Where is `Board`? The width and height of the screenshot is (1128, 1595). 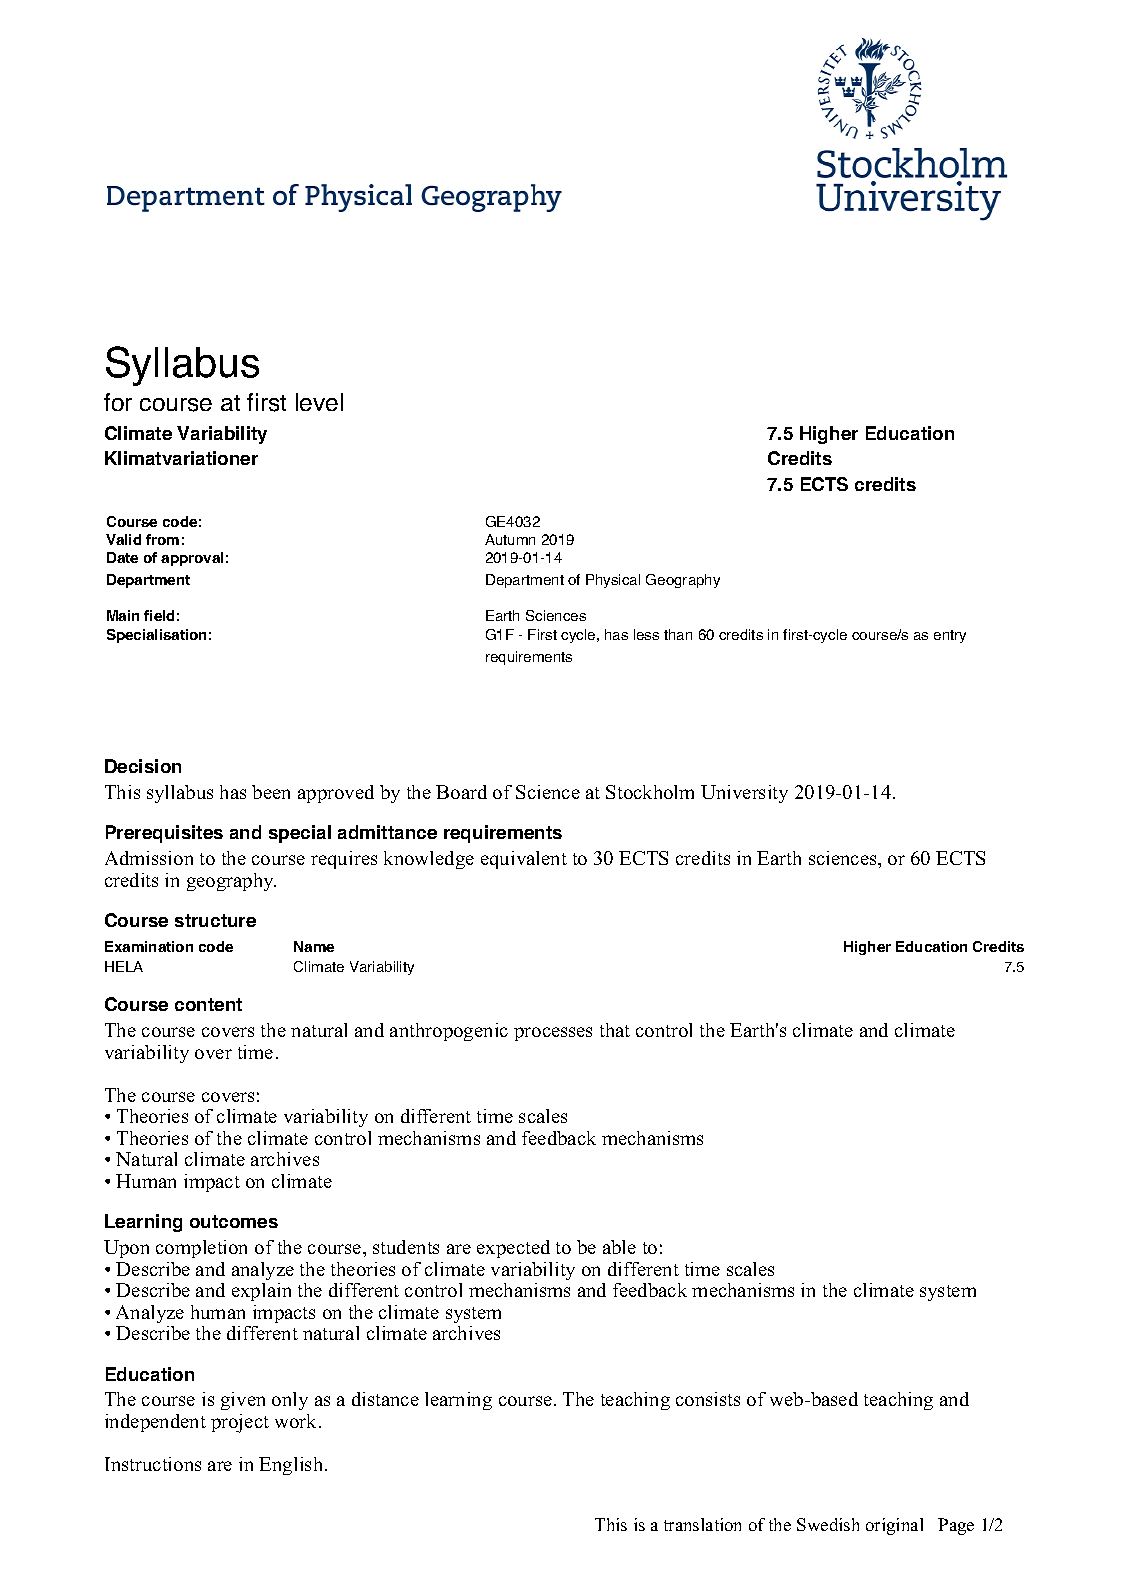
Board is located at coordinates (461, 792).
